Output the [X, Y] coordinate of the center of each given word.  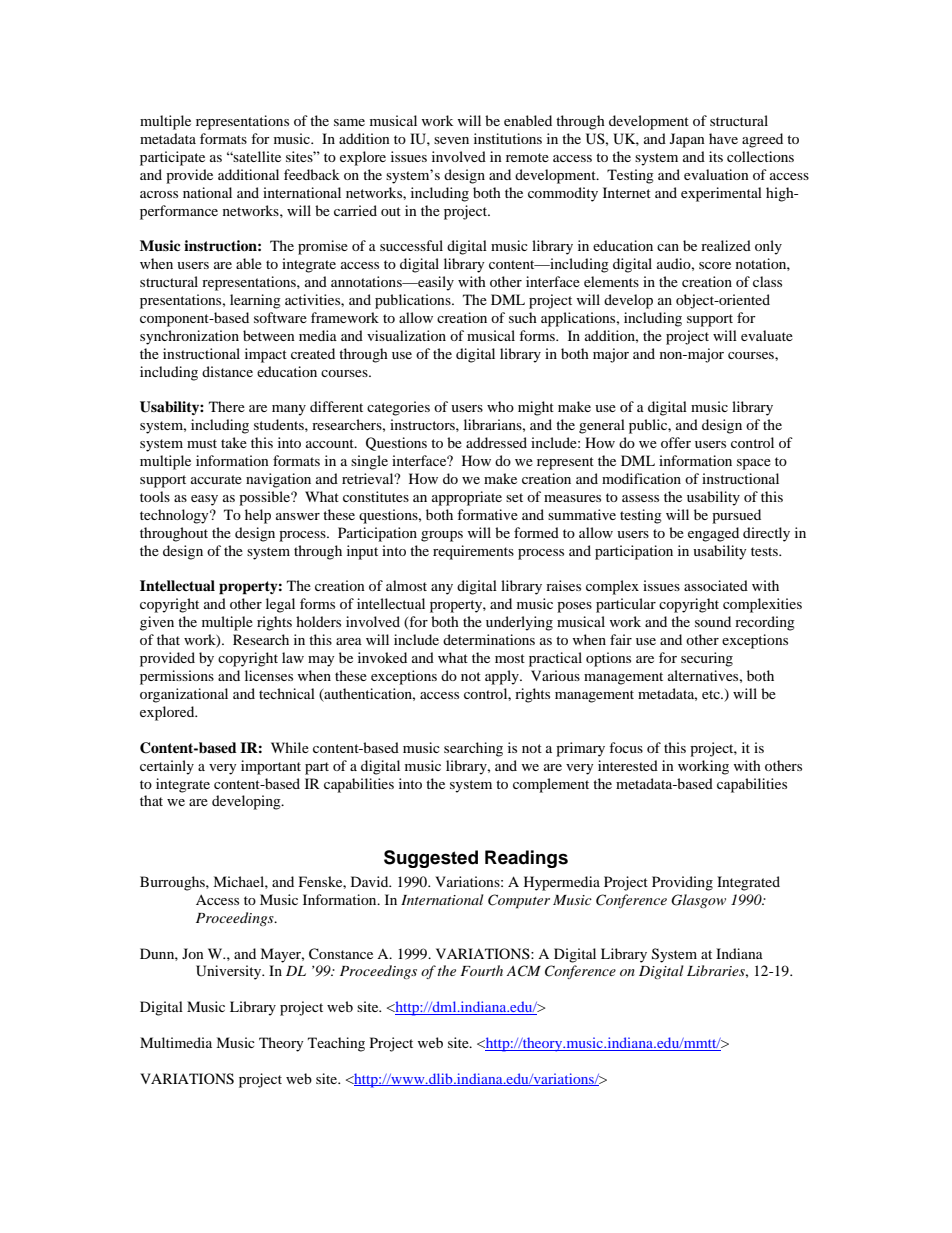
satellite [256, 156]
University [230, 972]
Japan [687, 140]
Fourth [481, 970]
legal [280, 605]
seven [451, 140]
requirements [473, 552]
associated [716, 585]
